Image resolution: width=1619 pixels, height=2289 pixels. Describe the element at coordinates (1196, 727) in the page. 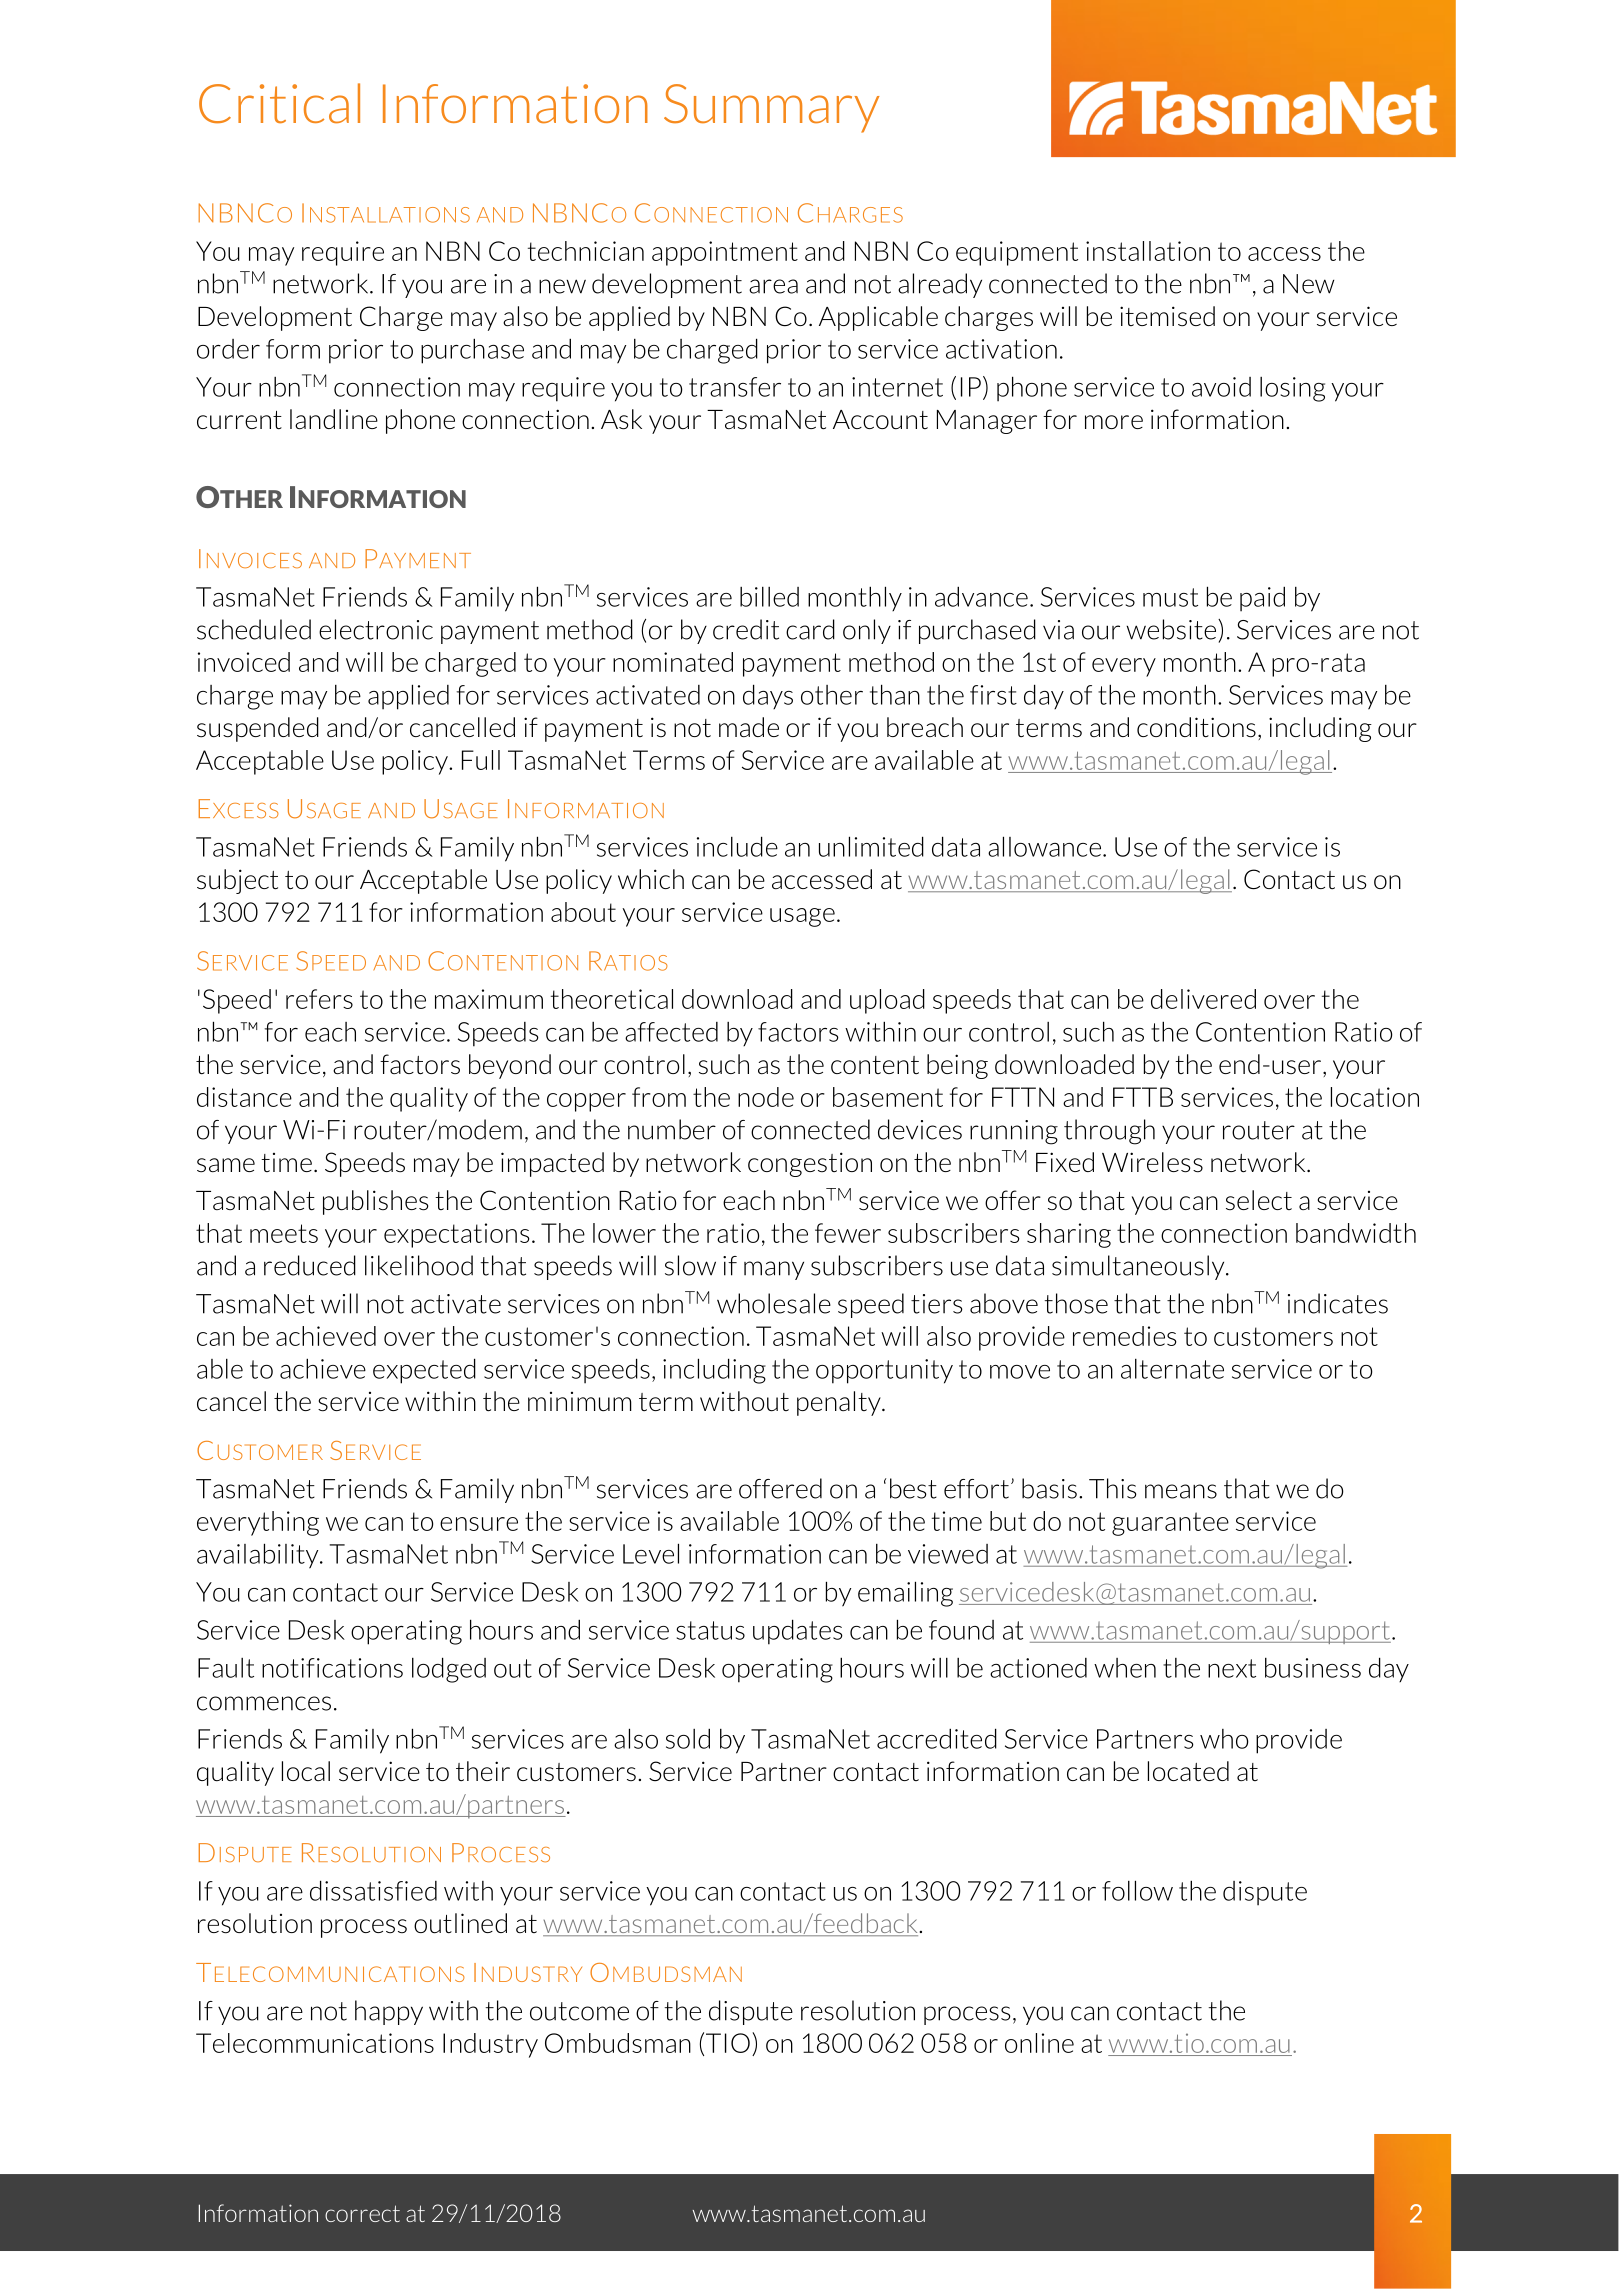

I see `conditions` at that location.
